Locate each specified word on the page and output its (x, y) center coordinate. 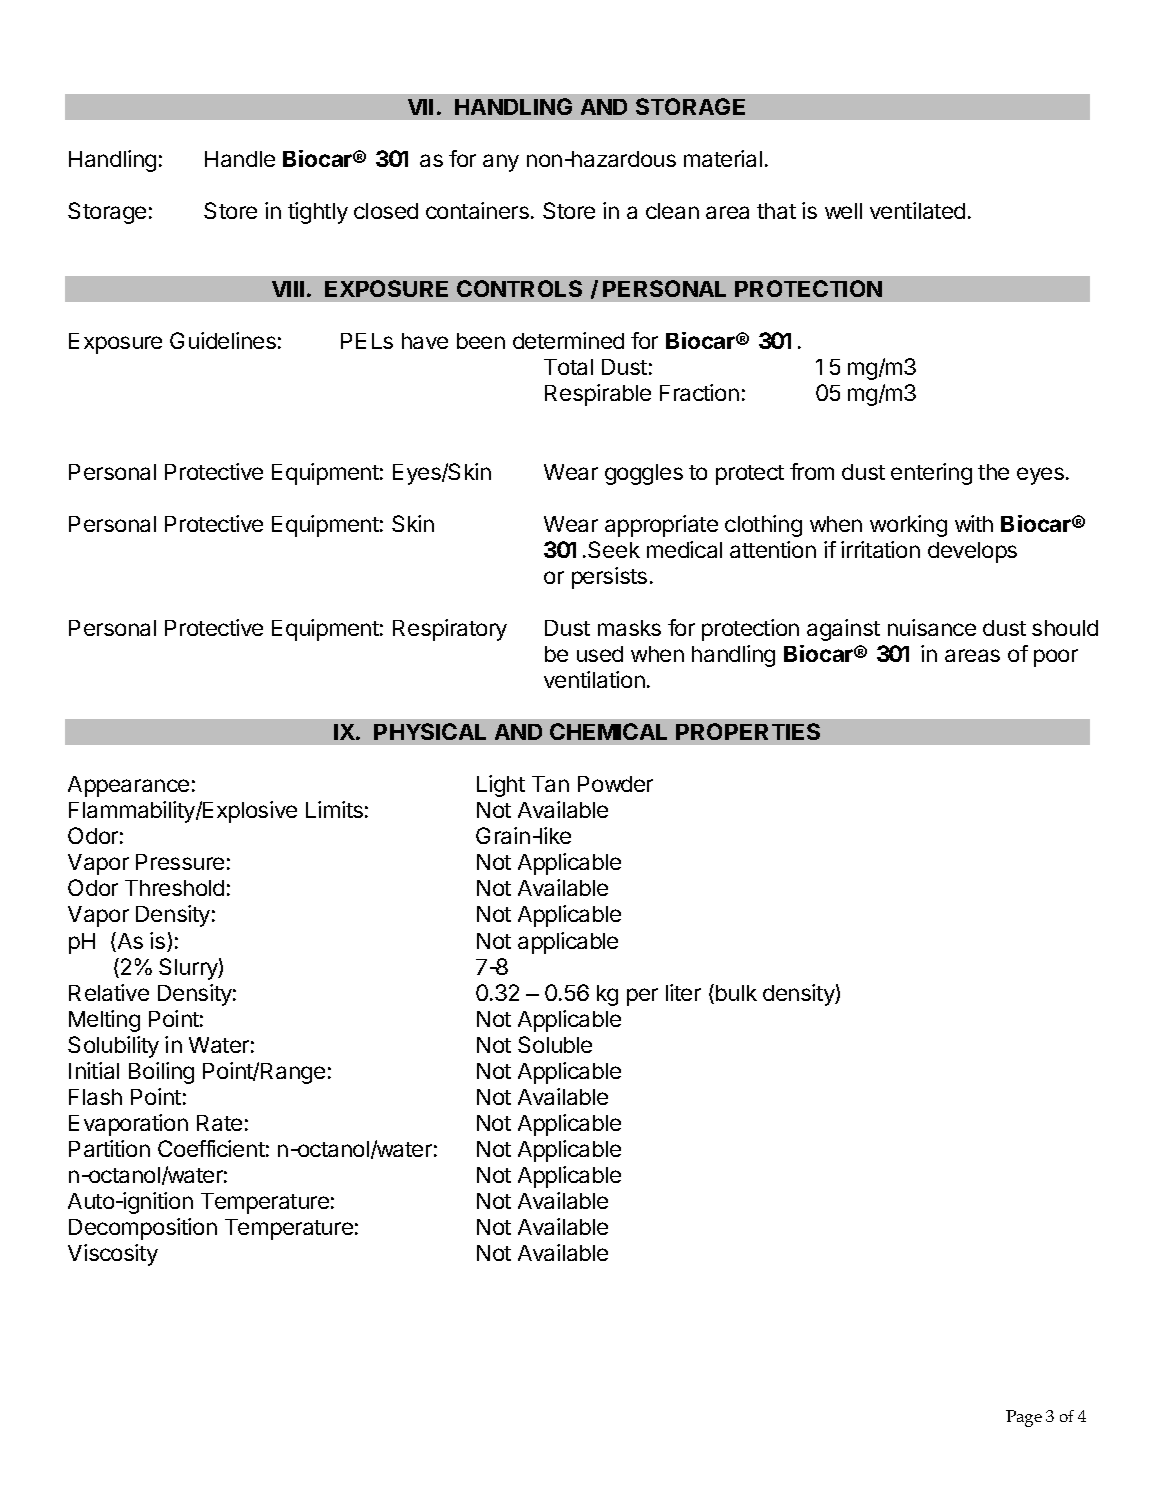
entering (931, 474)
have (425, 341)
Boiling (161, 1073)
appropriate (661, 526)
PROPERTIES (748, 731)
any (501, 163)
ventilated (917, 210)
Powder (615, 784)
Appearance (128, 786)
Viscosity (113, 1255)
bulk (736, 993)
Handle (240, 159)
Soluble (555, 1044)
